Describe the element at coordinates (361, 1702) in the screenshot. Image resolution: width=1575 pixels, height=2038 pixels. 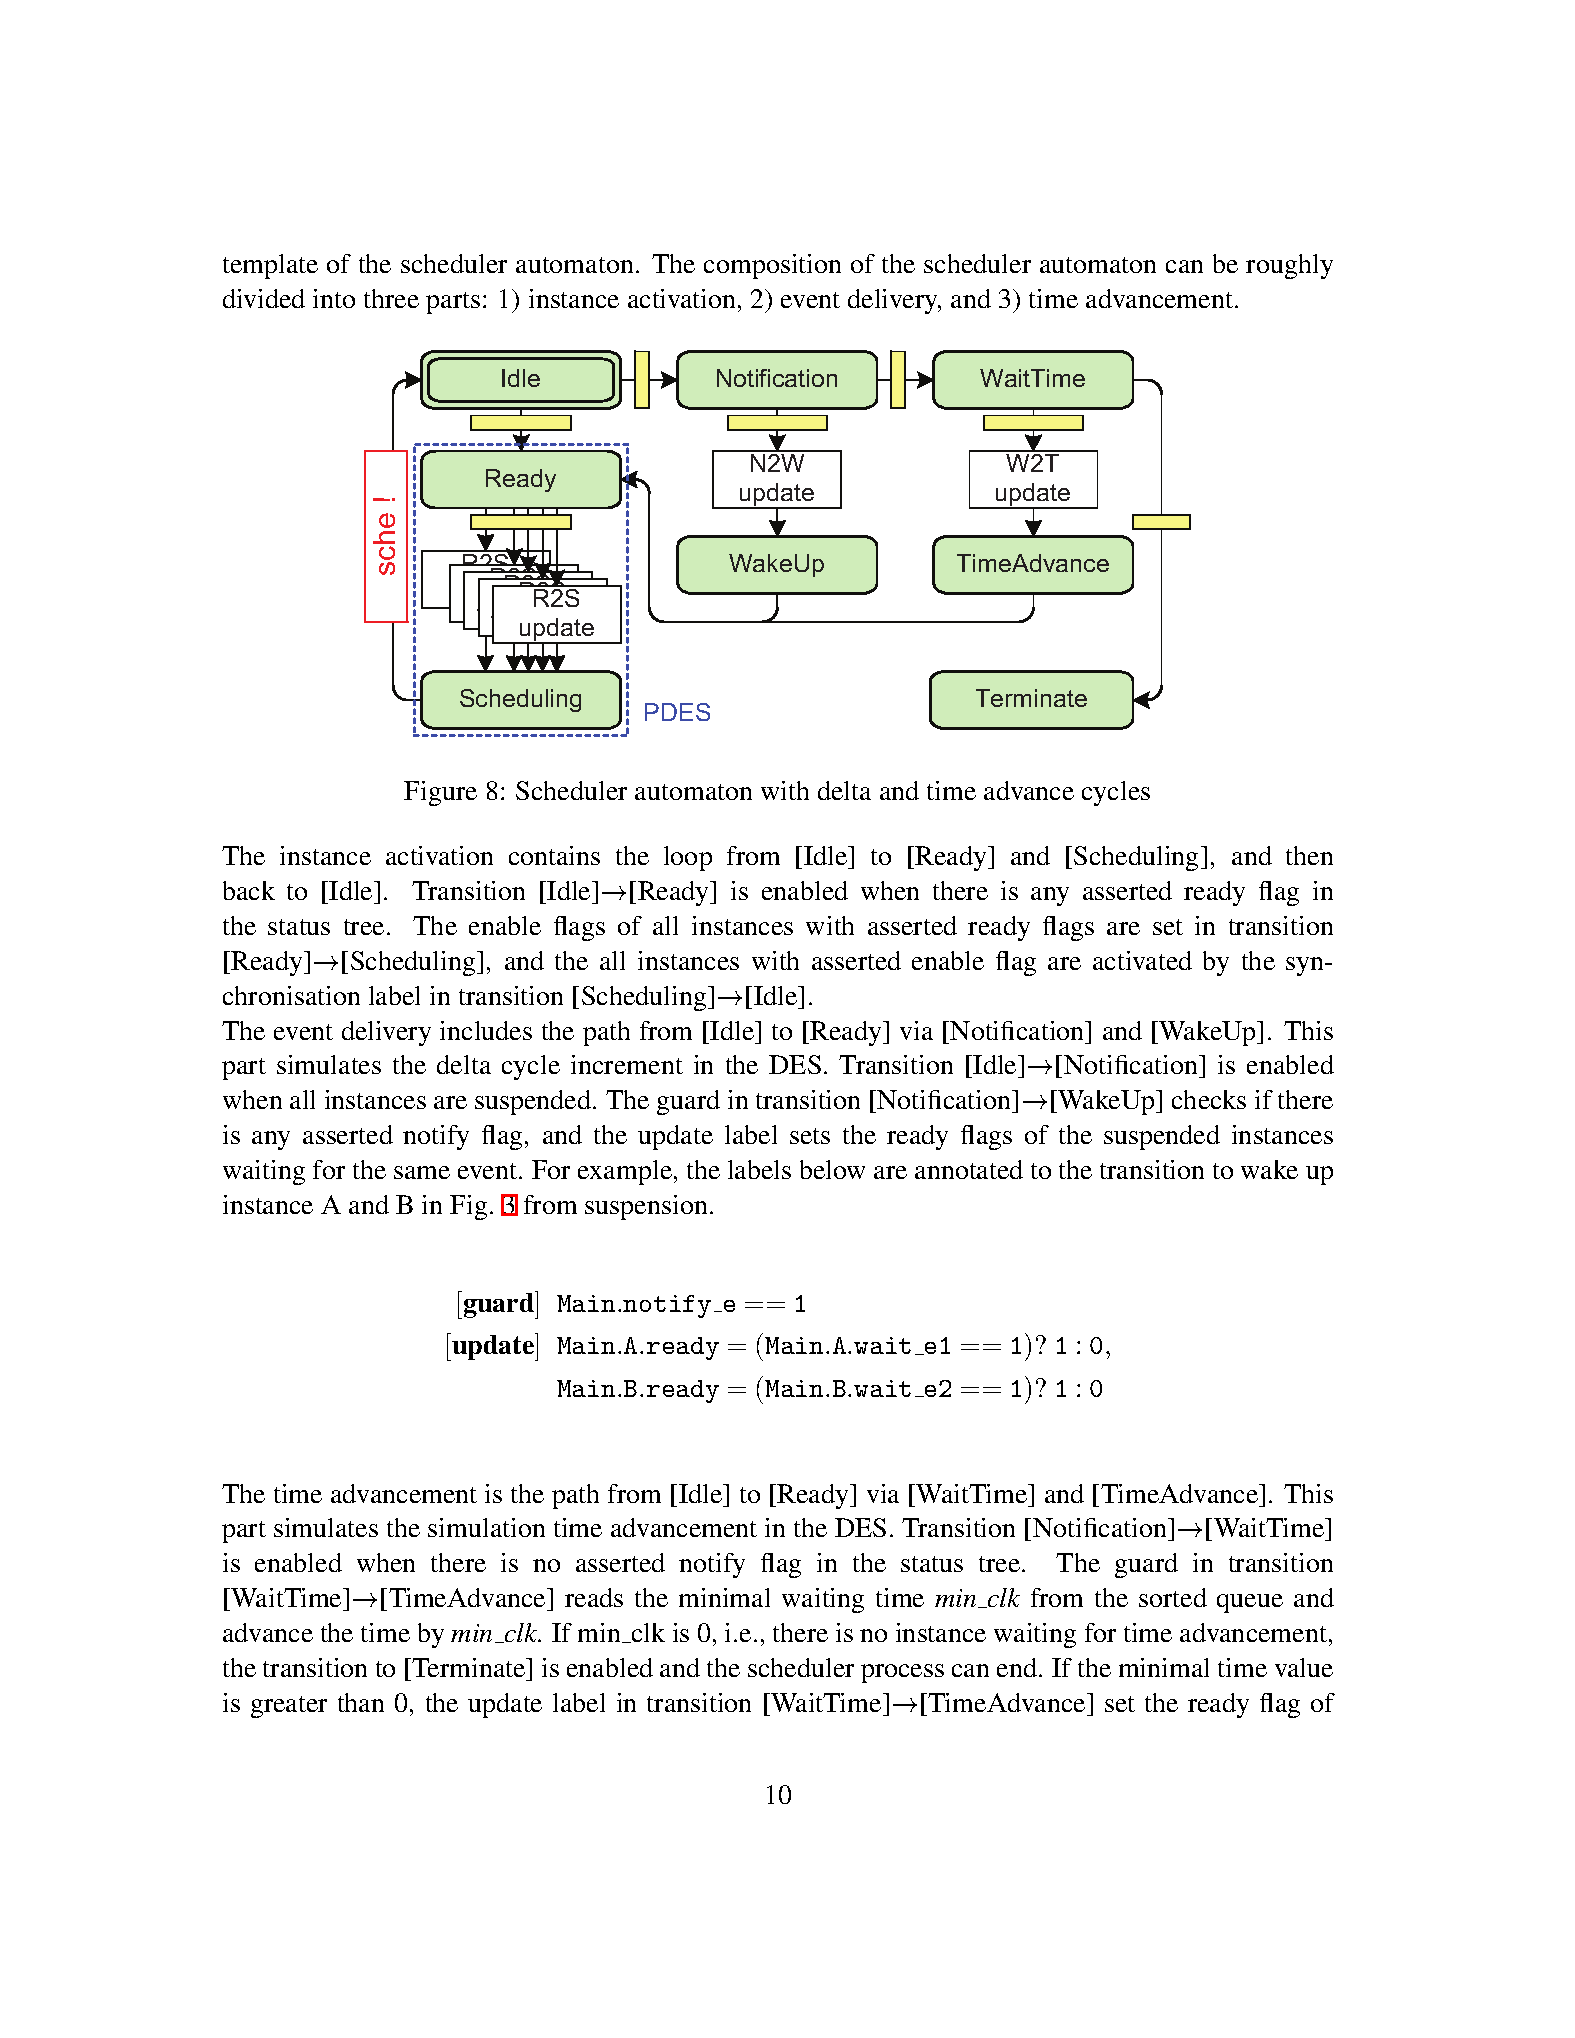
I see `than` at that location.
